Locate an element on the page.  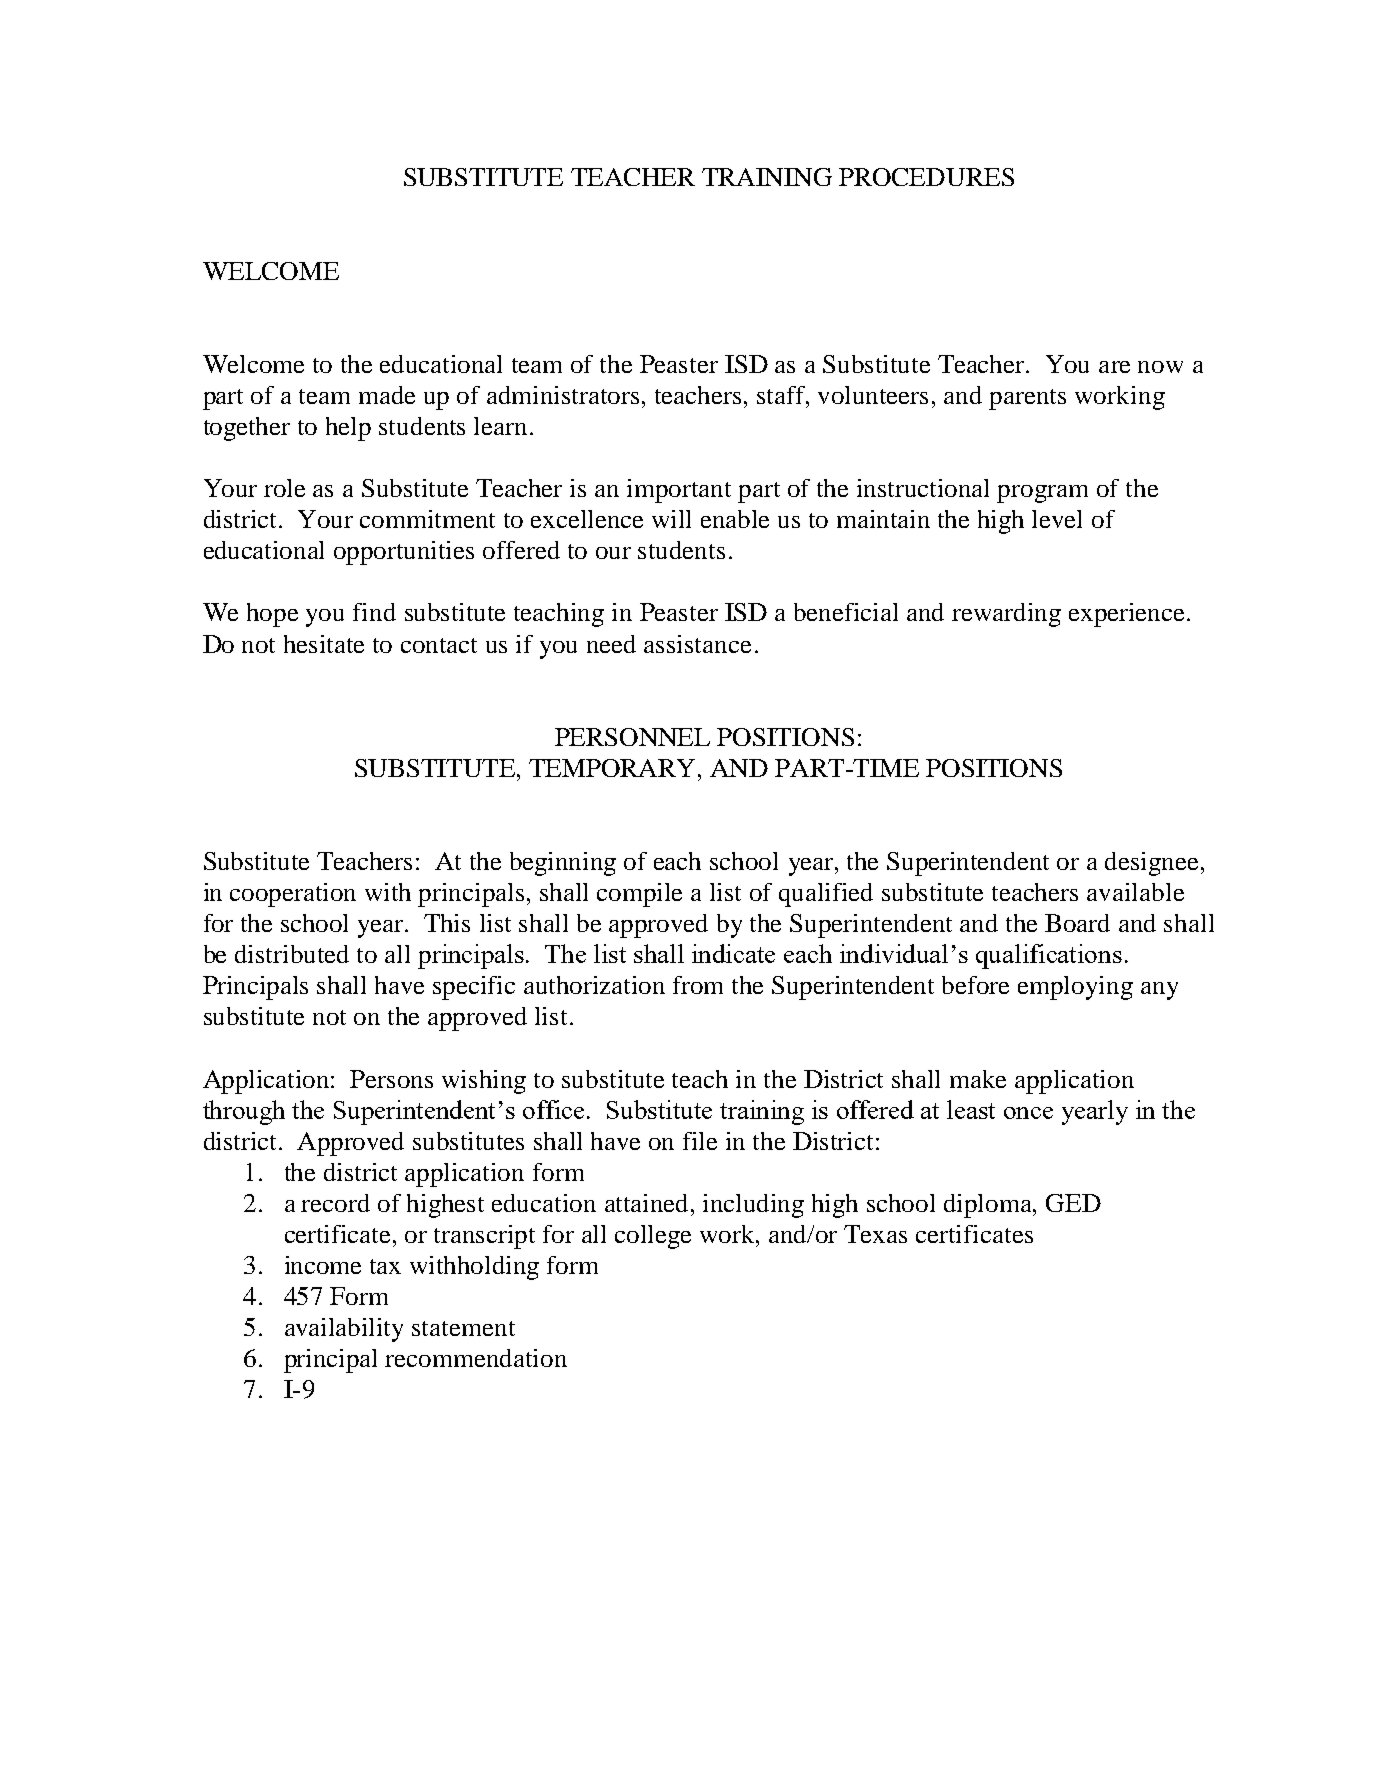
role is located at coordinates (284, 488).
